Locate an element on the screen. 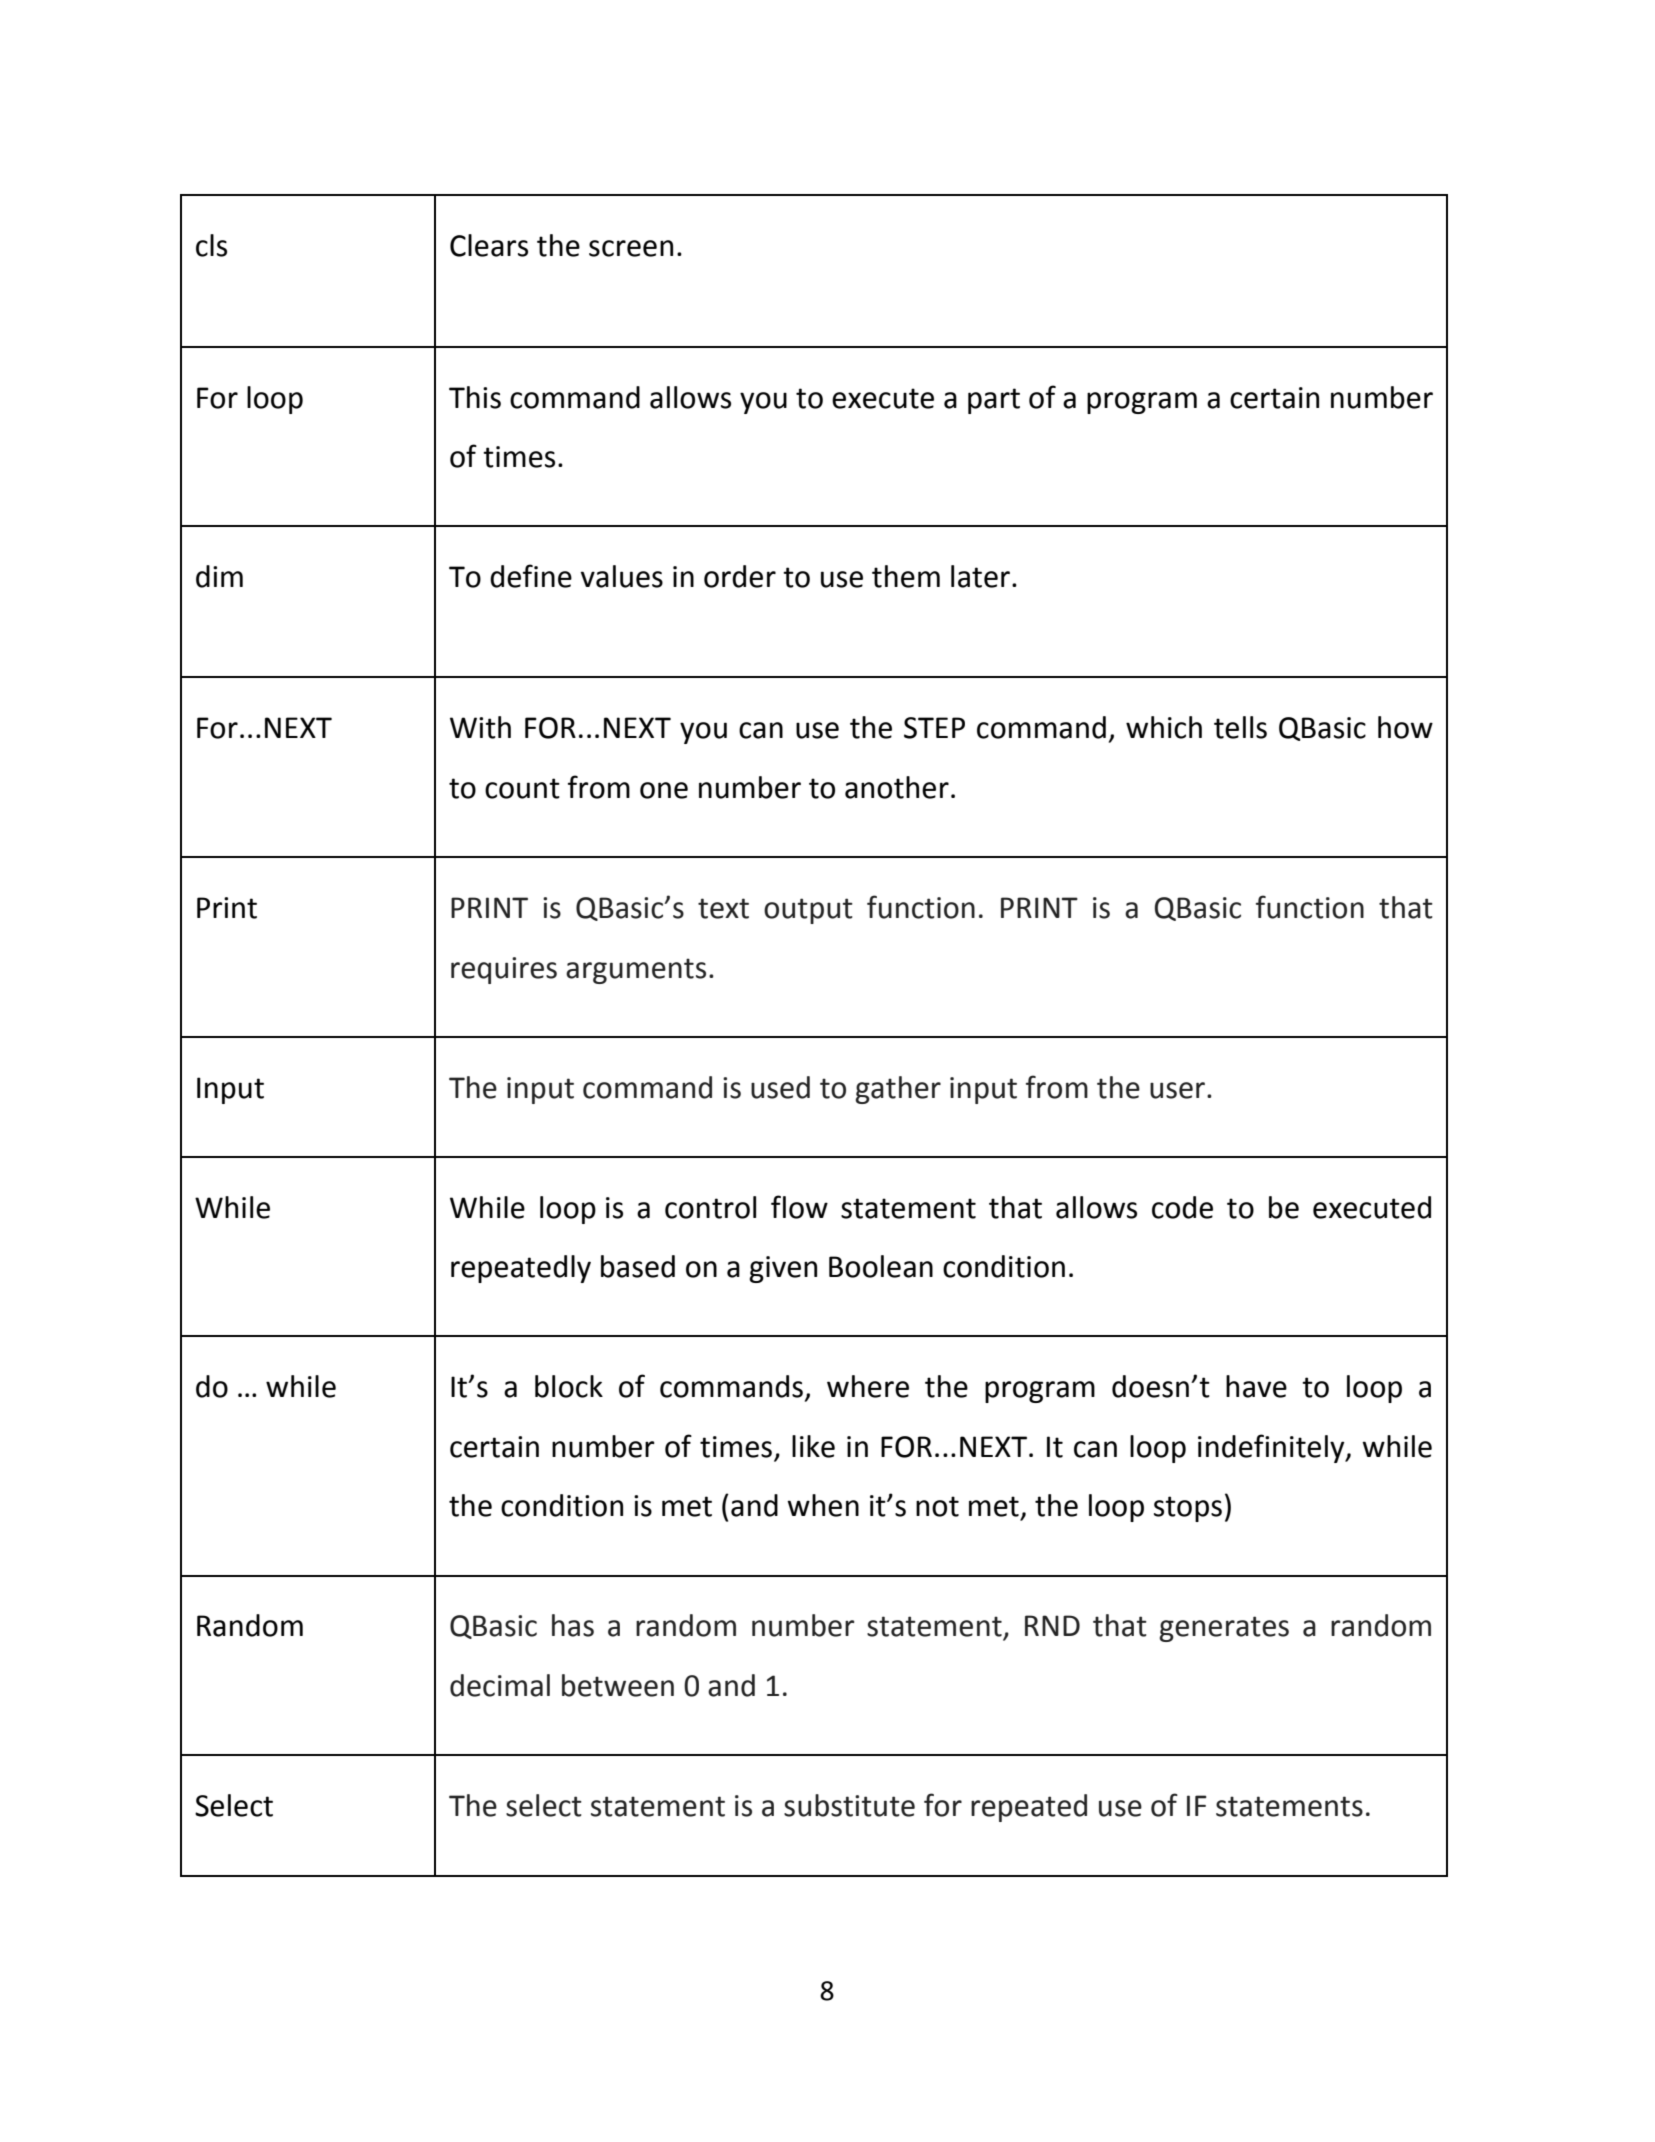 The width and height of the screenshot is (1655, 2142). user is located at coordinates (1177, 1090).
